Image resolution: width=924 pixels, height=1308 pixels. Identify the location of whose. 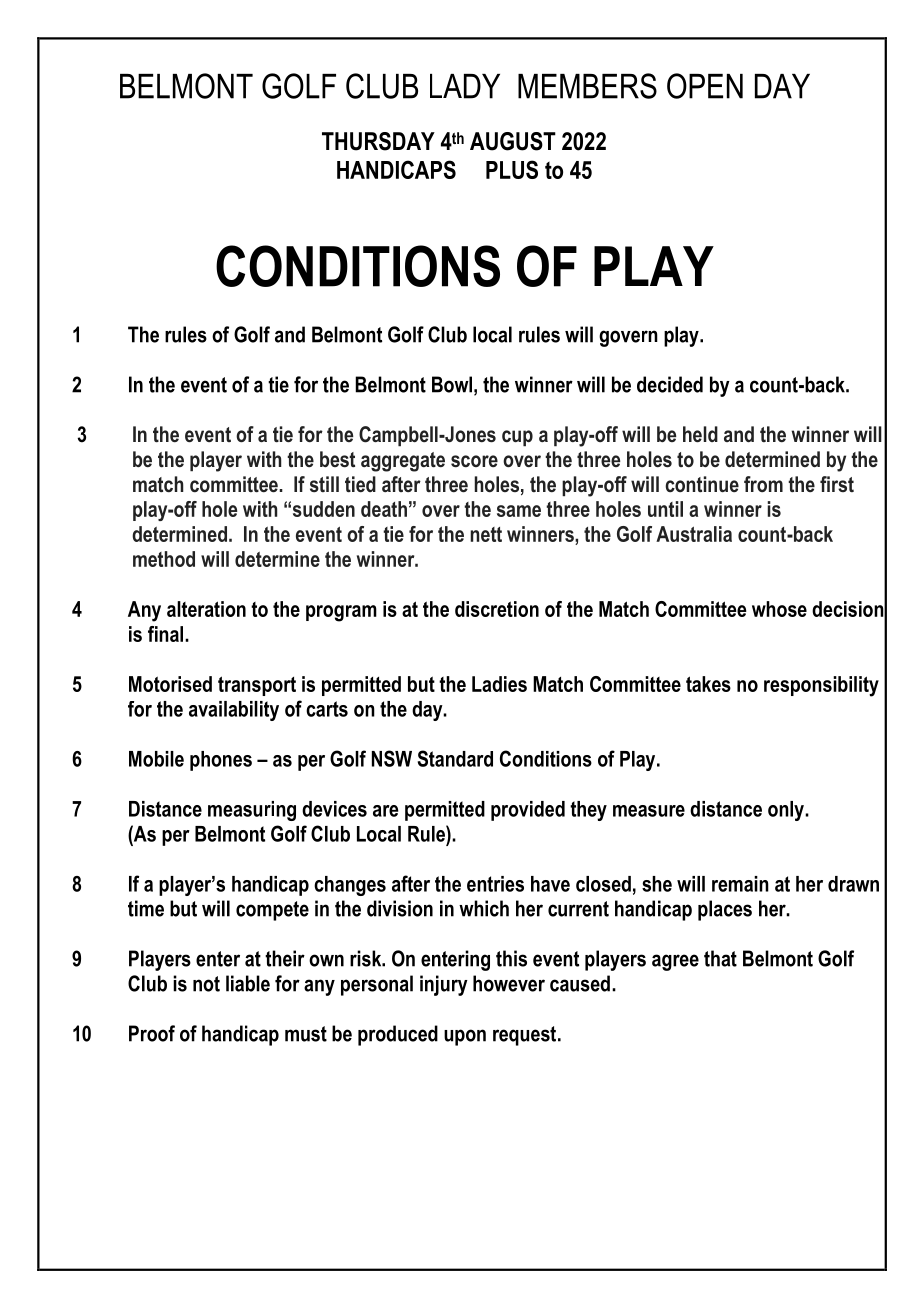
(779, 609).
